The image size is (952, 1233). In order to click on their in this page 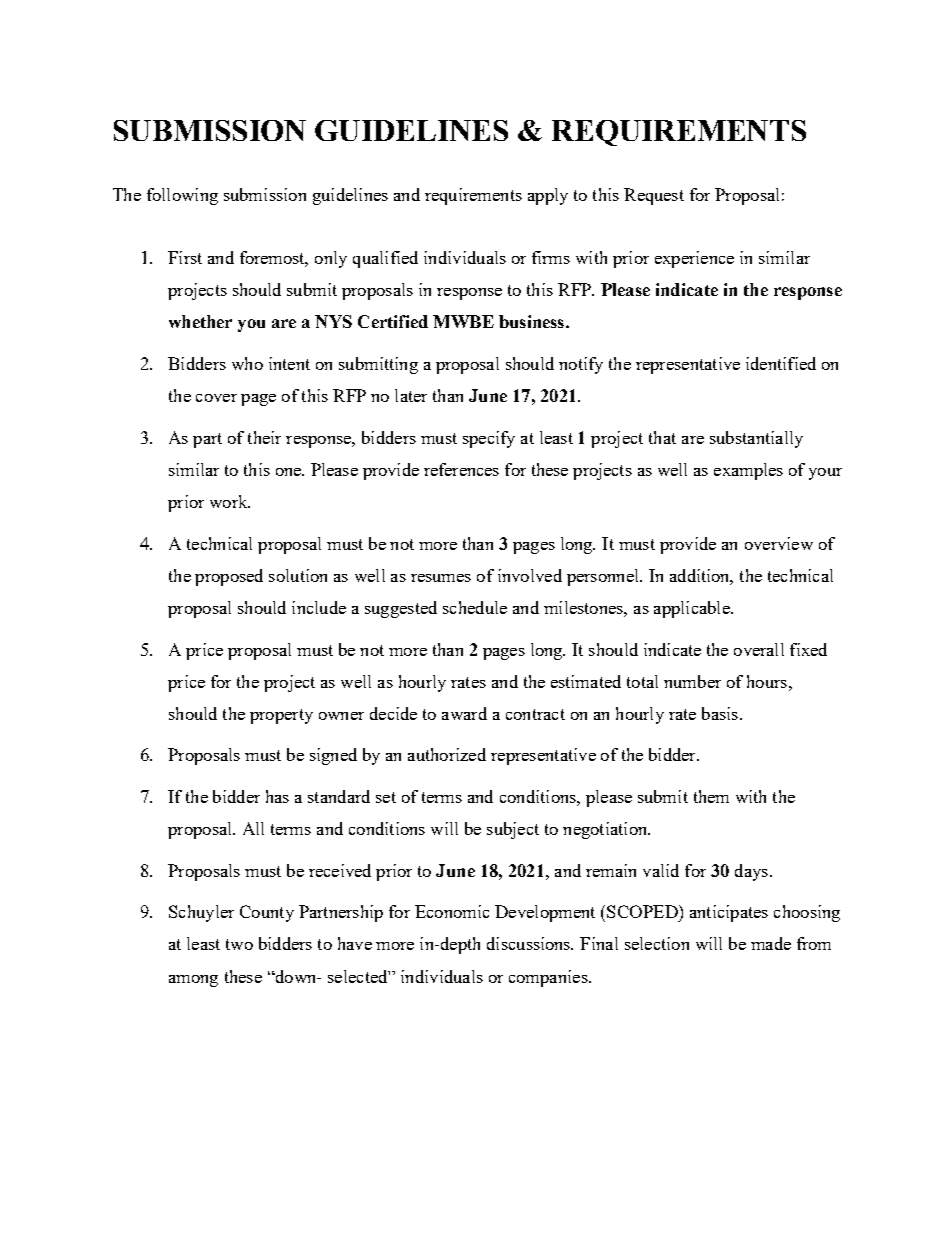, I will do `click(264, 437)`.
